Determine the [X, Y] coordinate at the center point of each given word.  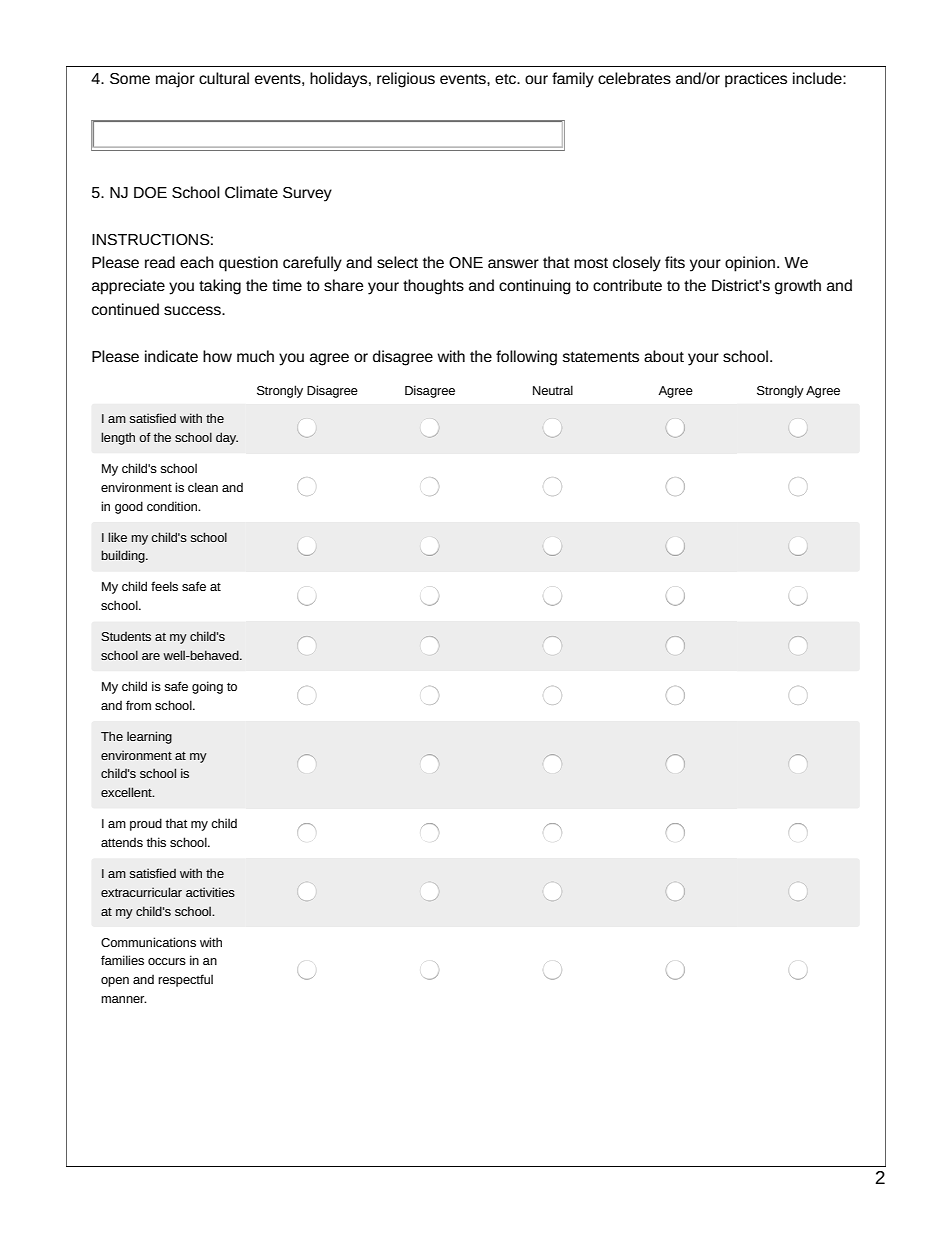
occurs [167, 961]
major [175, 80]
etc [506, 79]
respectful [185, 980]
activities [210, 892]
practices [756, 80]
